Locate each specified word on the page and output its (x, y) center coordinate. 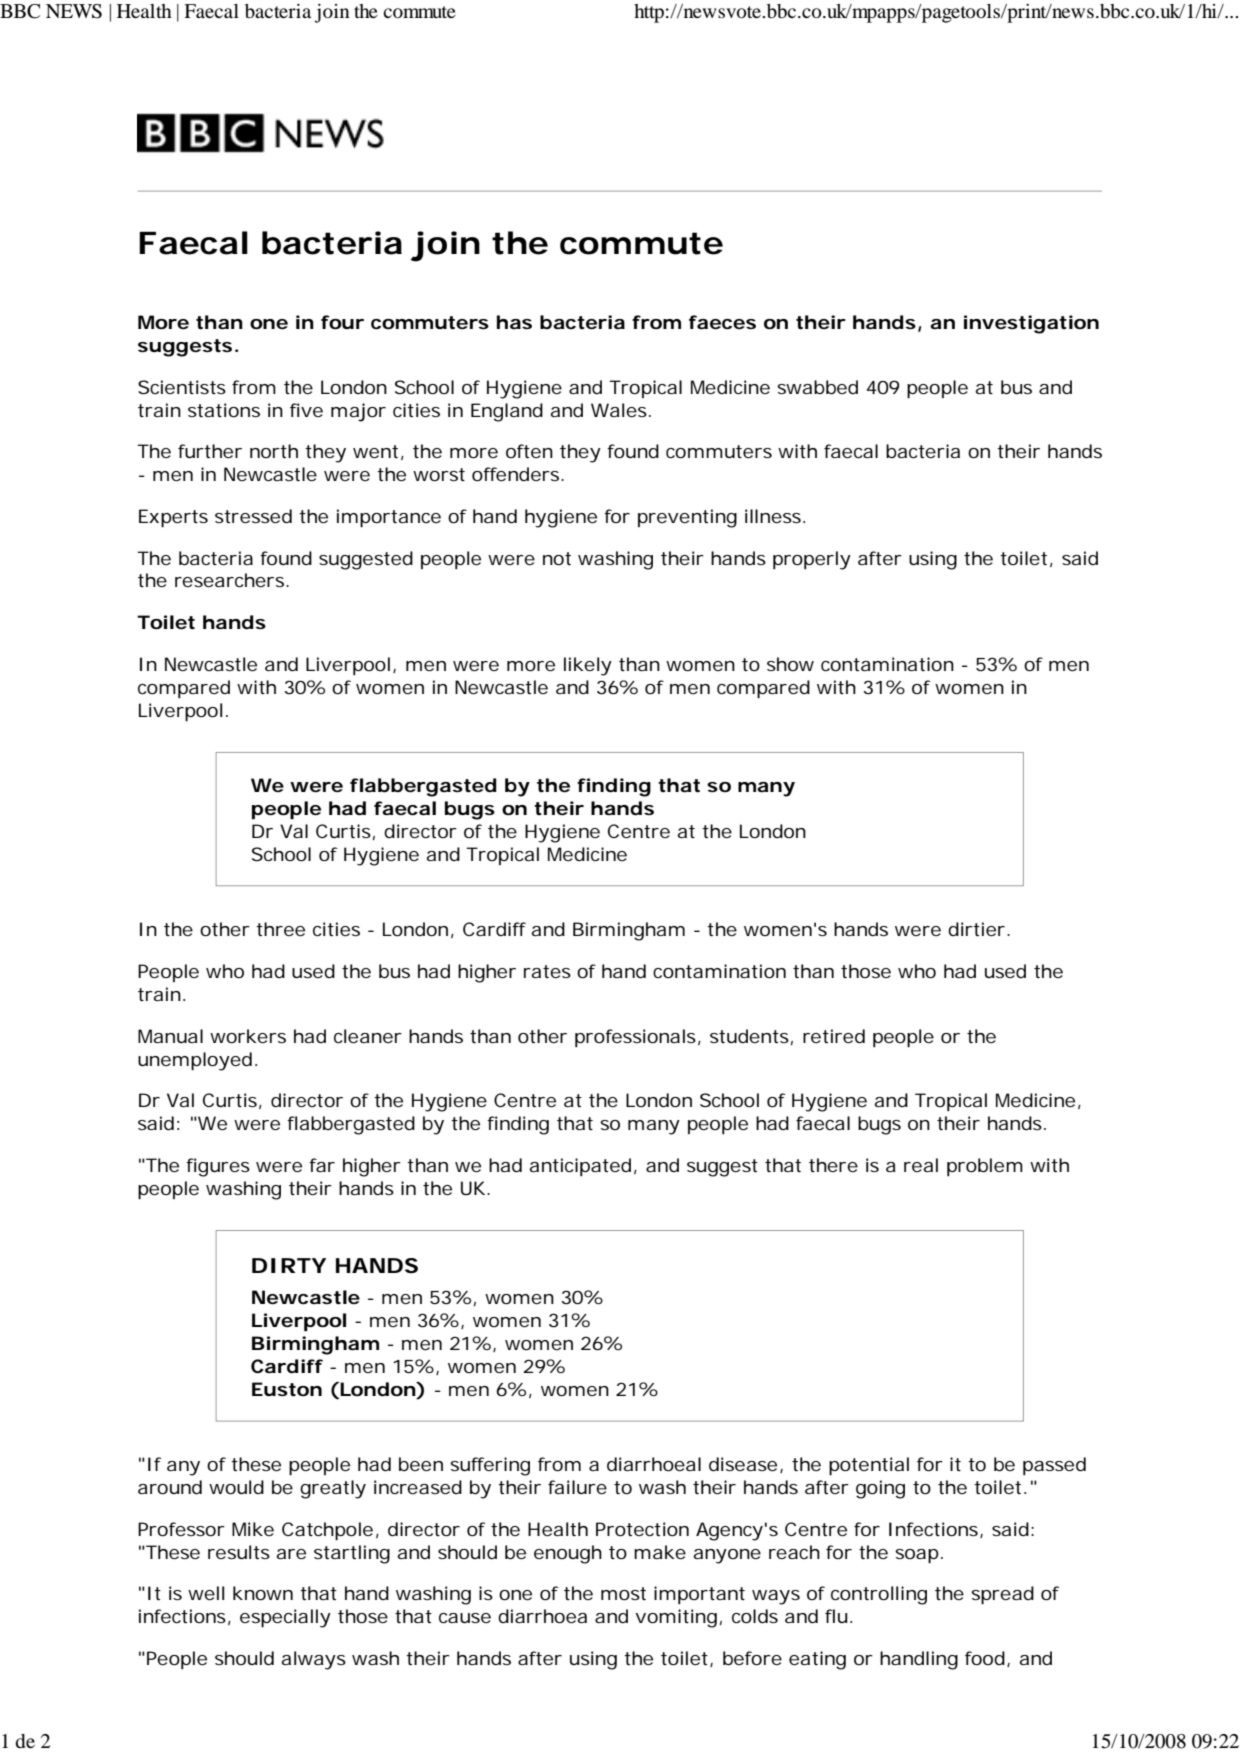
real (921, 1165)
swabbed (817, 387)
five (306, 410)
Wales (619, 410)
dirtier (976, 929)
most (623, 1593)
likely (588, 666)
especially (285, 1618)
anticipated (580, 1167)
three (280, 929)
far (322, 1165)
